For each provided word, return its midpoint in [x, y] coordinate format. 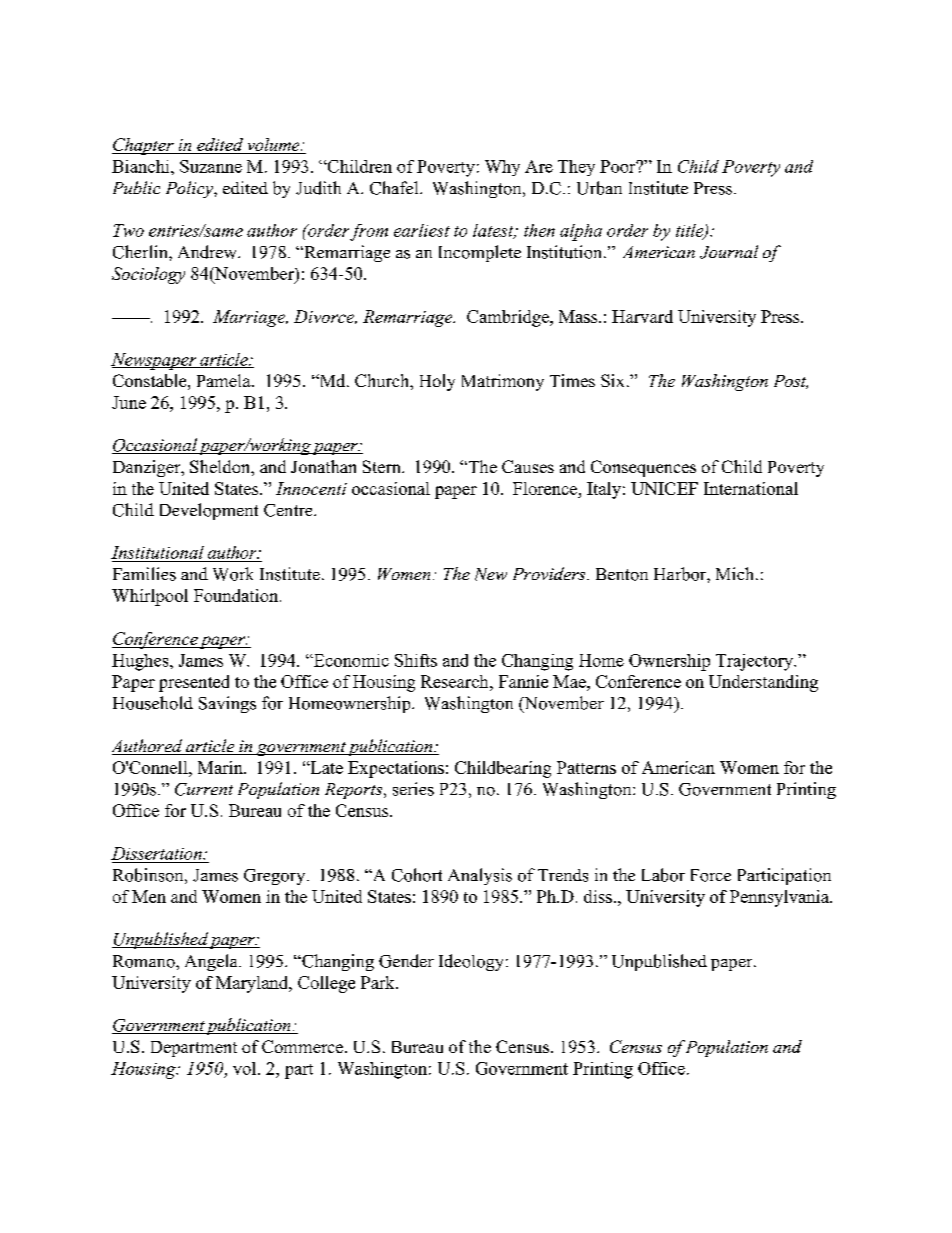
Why [502, 168]
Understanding [763, 683]
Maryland [253, 984]
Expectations [396, 769]
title [691, 231]
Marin [221, 767]
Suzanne [211, 166]
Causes [528, 466]
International [751, 488]
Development [209, 511]
